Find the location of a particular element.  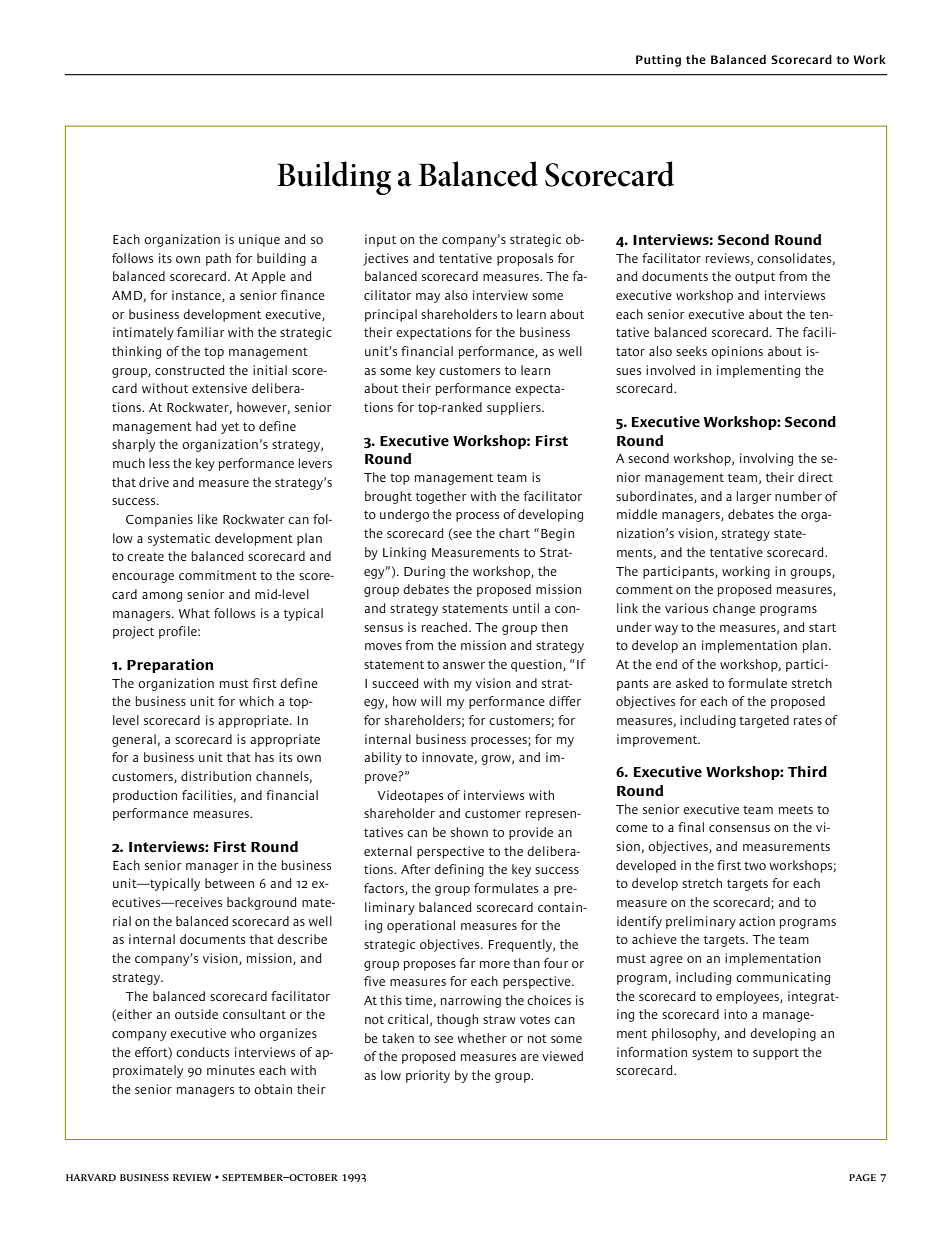

Putting is located at coordinates (658, 61).
